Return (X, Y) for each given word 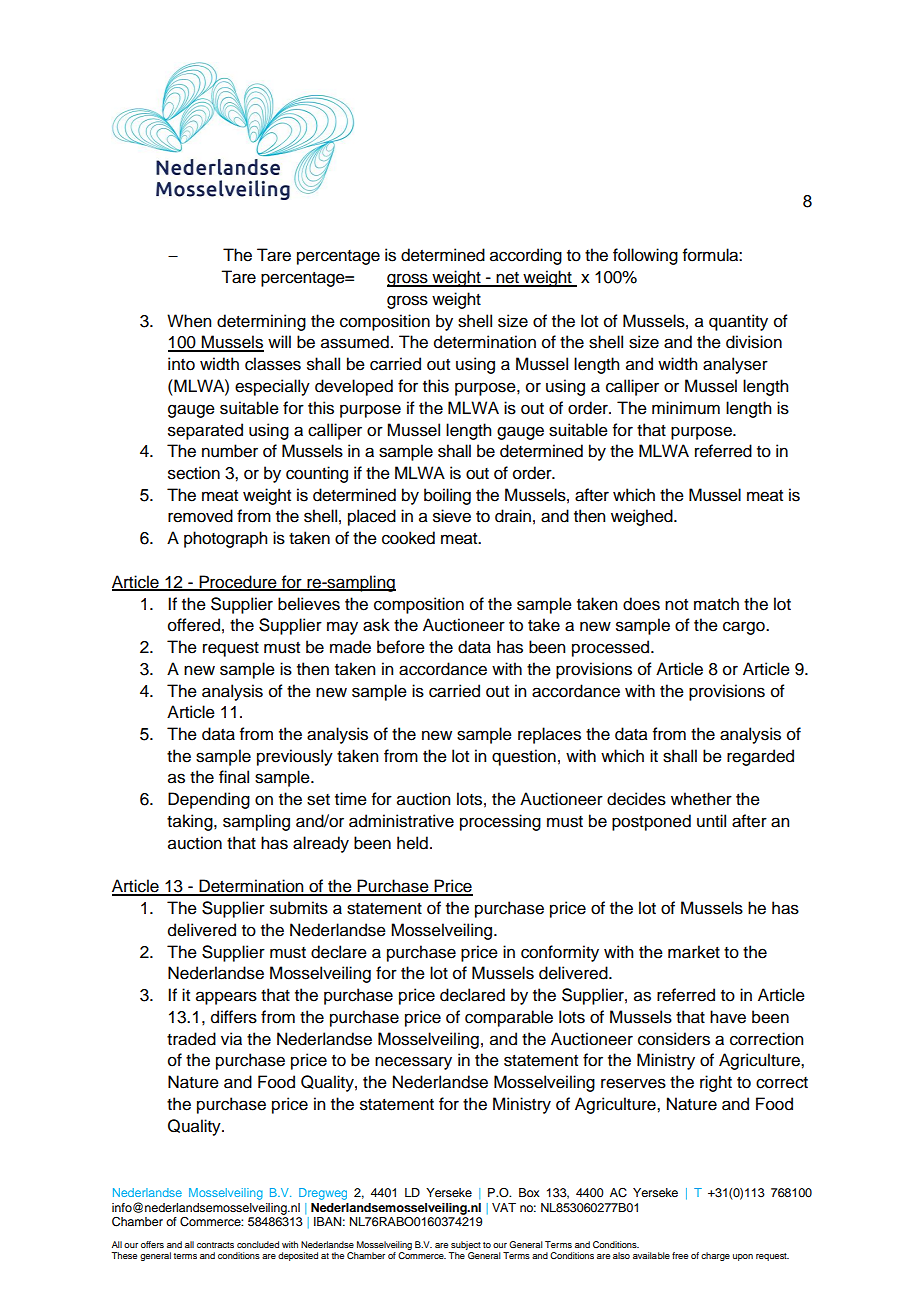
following (645, 256)
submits (299, 908)
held (412, 843)
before (401, 647)
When (189, 321)
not (676, 605)
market (694, 952)
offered (194, 625)
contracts (215, 1245)
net (507, 279)
